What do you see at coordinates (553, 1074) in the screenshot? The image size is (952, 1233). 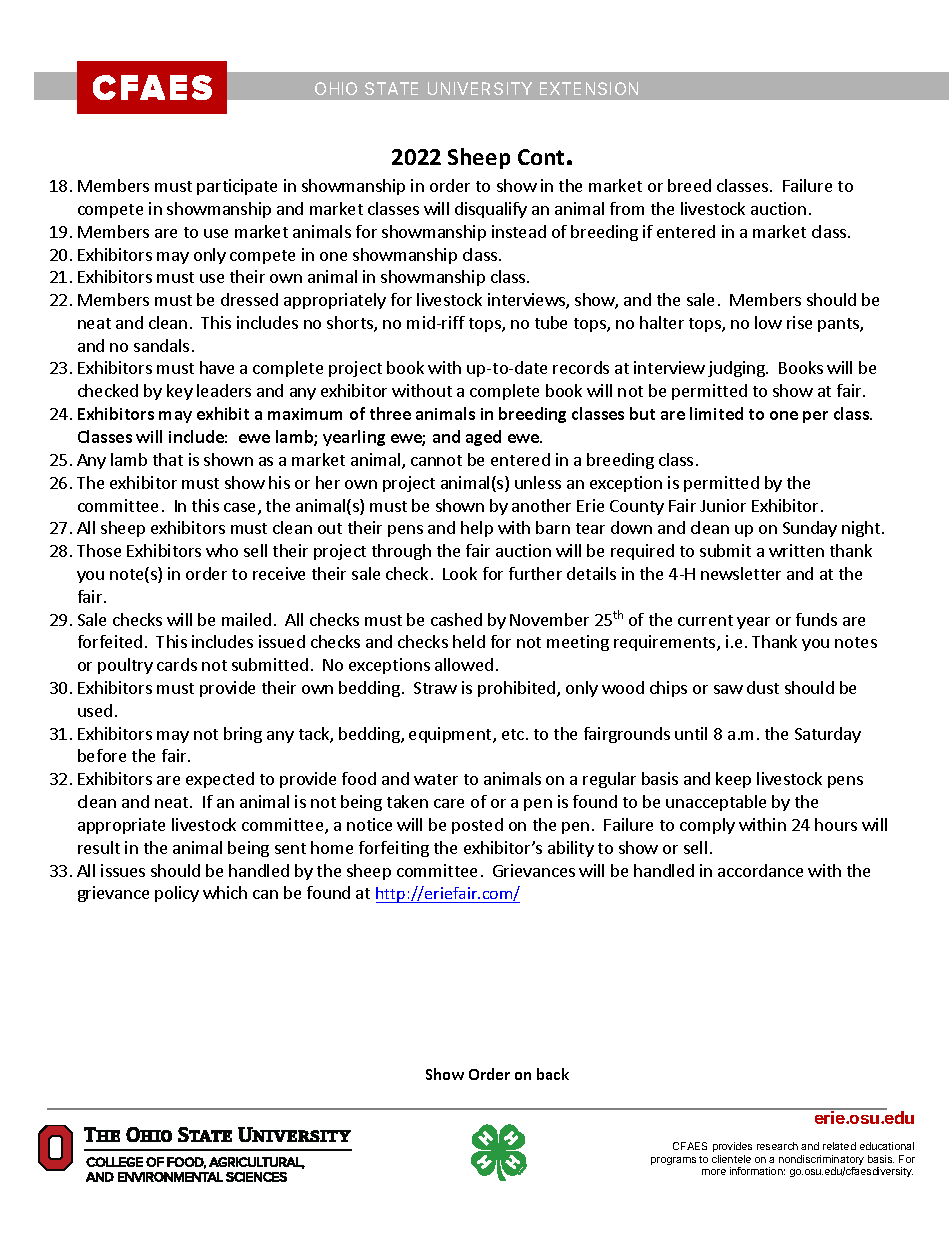 I see `back` at bounding box center [553, 1074].
